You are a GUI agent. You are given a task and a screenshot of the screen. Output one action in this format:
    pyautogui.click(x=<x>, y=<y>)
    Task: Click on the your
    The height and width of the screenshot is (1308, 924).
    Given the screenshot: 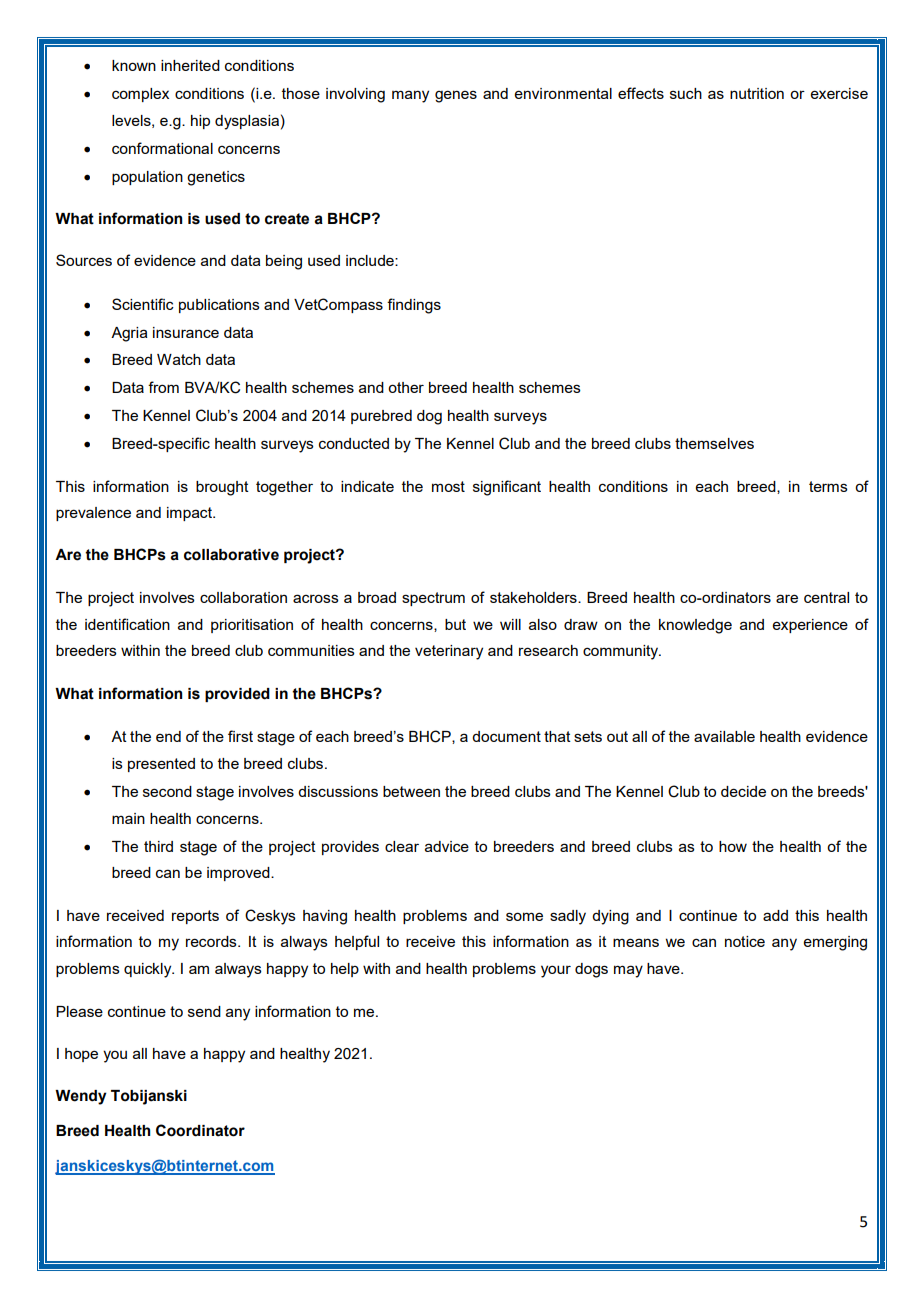 What is the action you would take?
    pyautogui.click(x=556, y=971)
